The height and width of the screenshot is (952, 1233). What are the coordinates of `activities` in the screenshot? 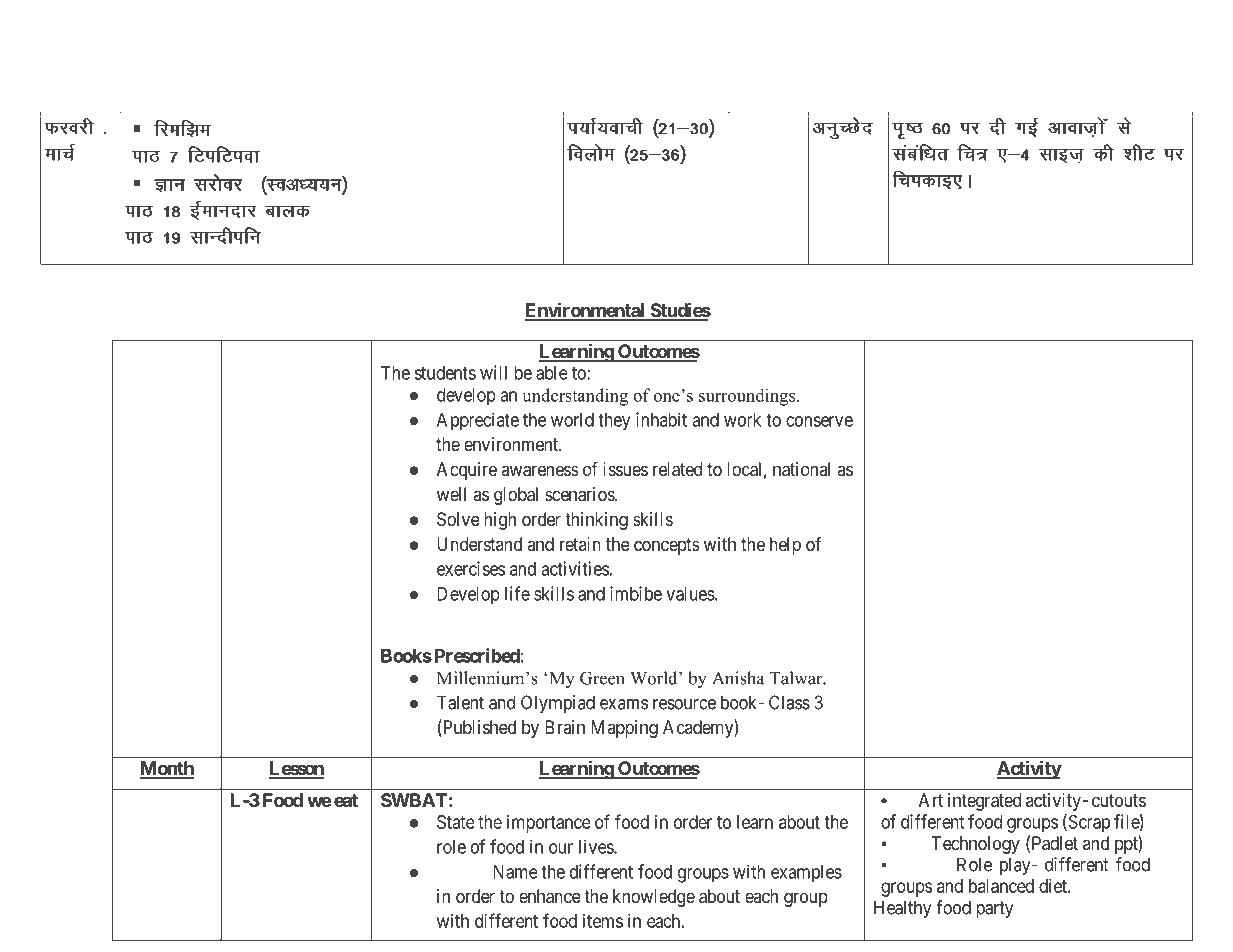 It's located at (575, 568).
